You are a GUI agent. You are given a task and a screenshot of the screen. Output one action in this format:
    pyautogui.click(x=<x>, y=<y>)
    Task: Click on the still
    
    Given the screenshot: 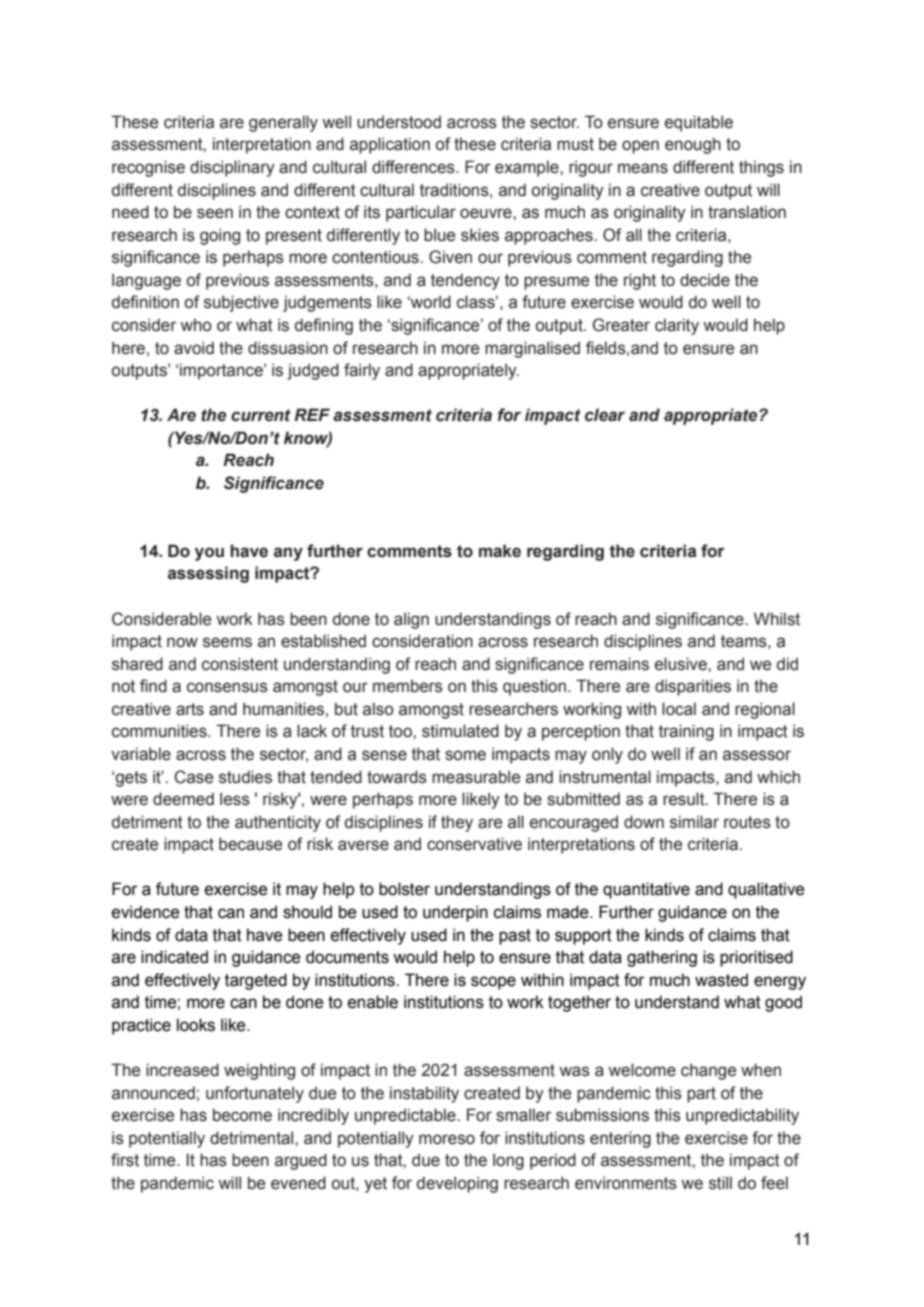 What is the action you would take?
    pyautogui.click(x=720, y=1183)
